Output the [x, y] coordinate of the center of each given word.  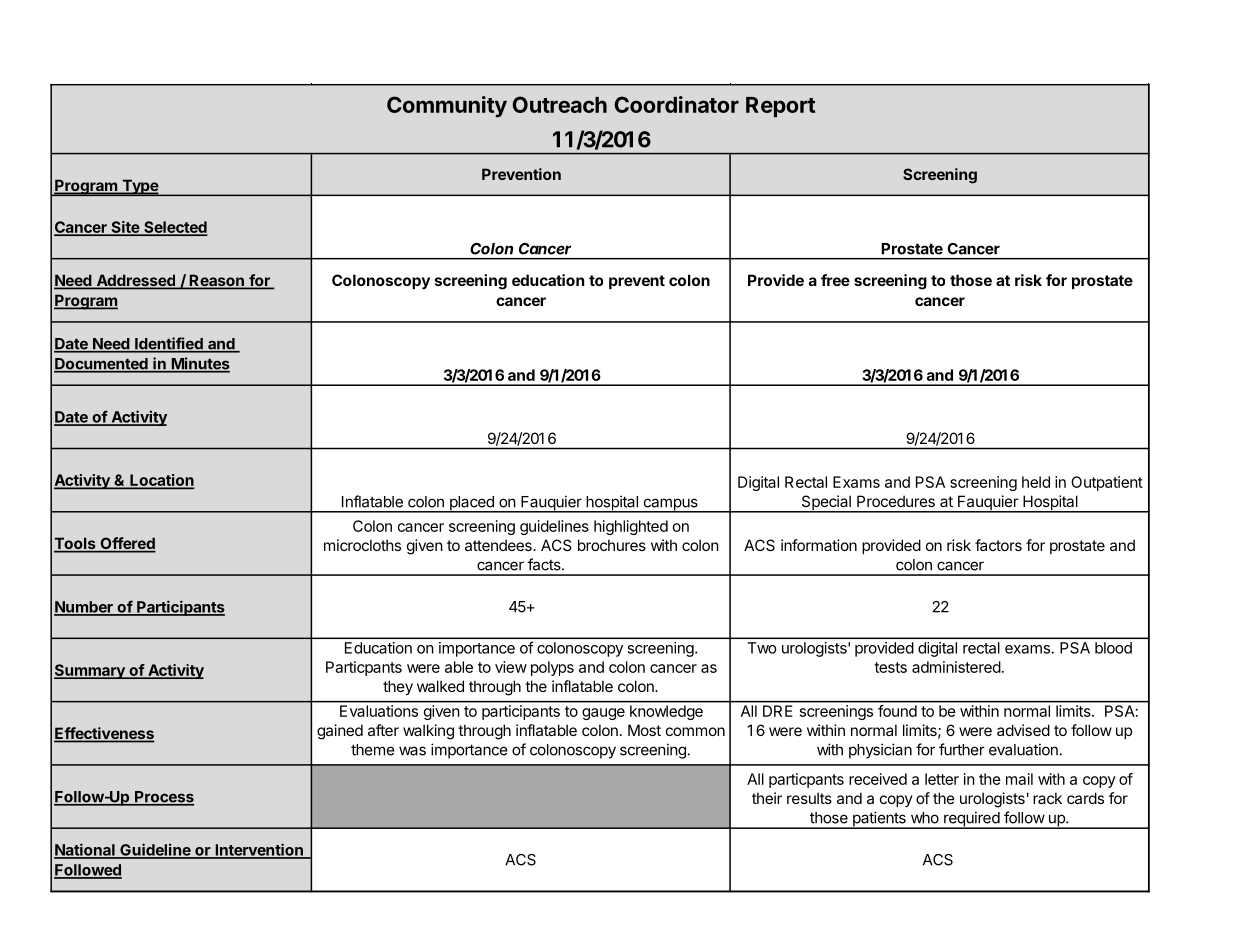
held [1036, 482]
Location [161, 481]
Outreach [559, 104]
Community [447, 107]
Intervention [259, 850]
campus [670, 505]
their [767, 798]
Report [780, 107]
